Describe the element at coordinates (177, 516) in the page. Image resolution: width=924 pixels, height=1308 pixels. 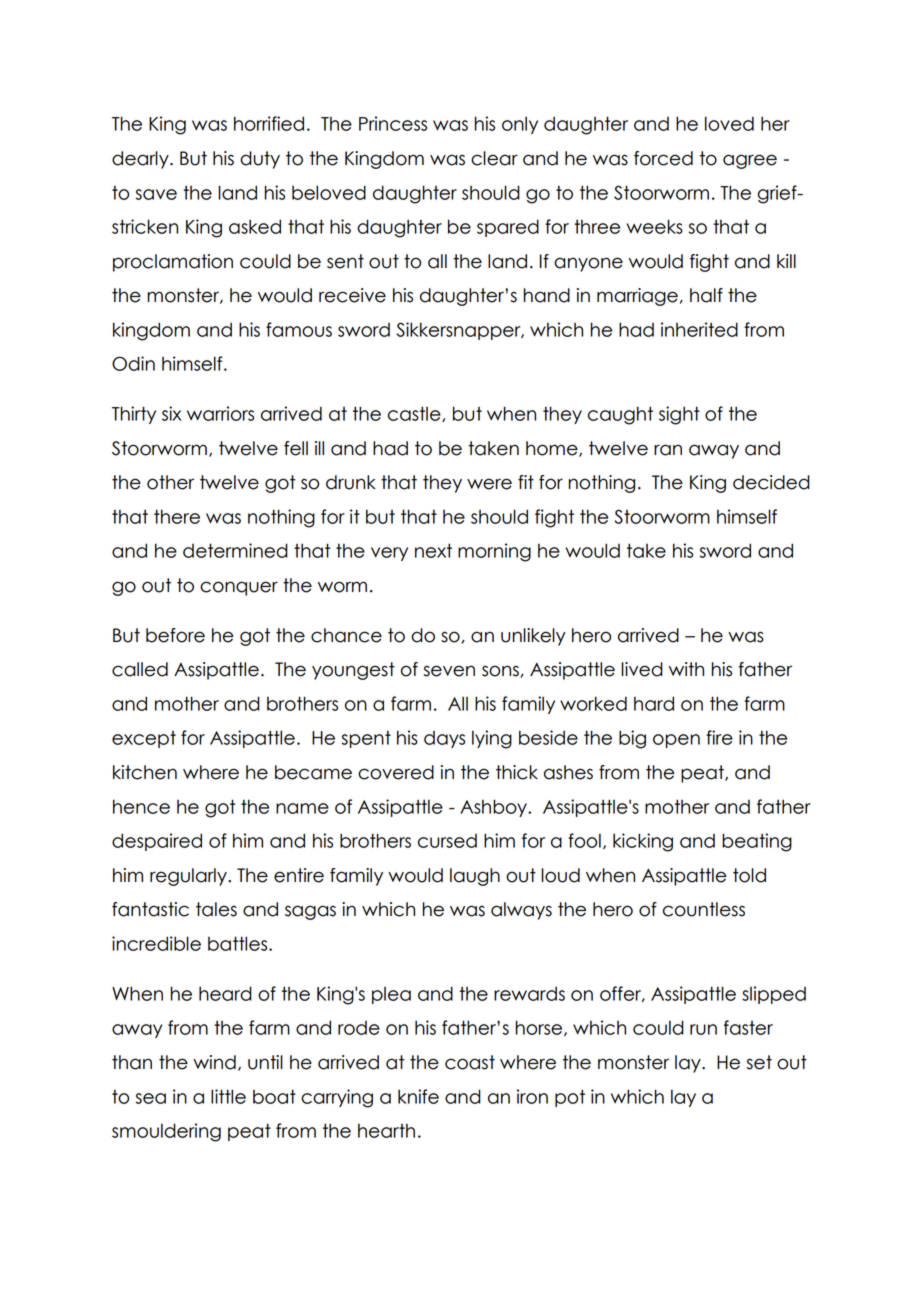
I see `there` at that location.
